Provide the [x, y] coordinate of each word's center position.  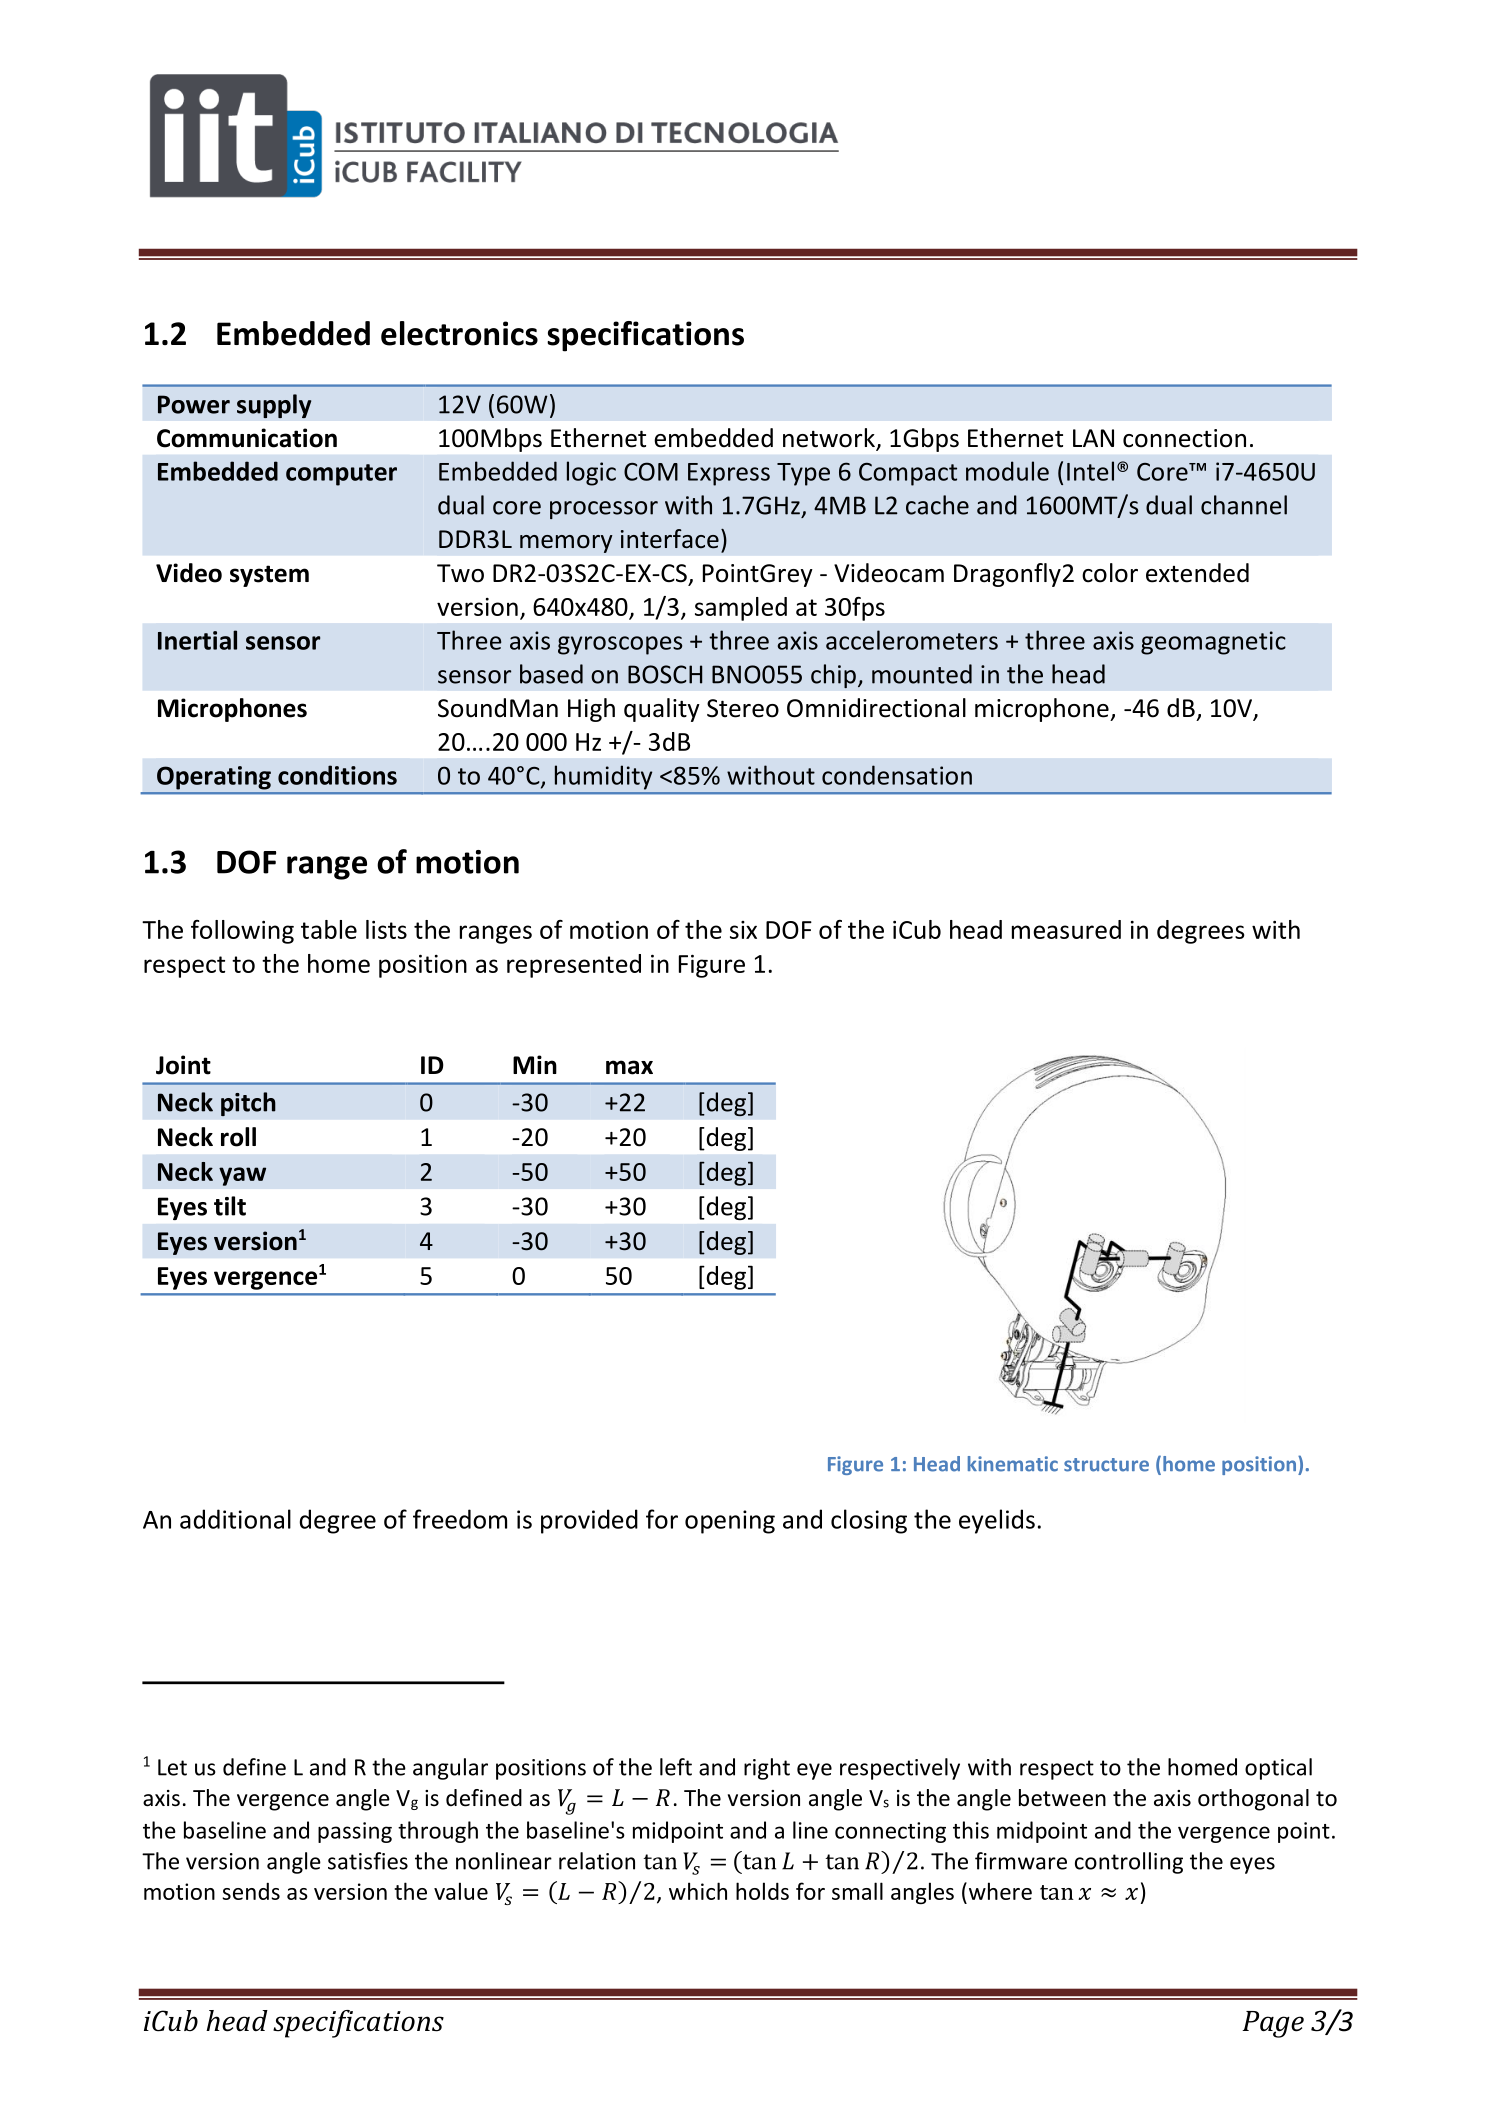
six [743, 930]
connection [1184, 438]
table [329, 929]
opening [730, 1522]
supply [274, 406]
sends [251, 1891]
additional [235, 1519]
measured [1066, 929]
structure [1106, 1465]
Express [729, 474]
